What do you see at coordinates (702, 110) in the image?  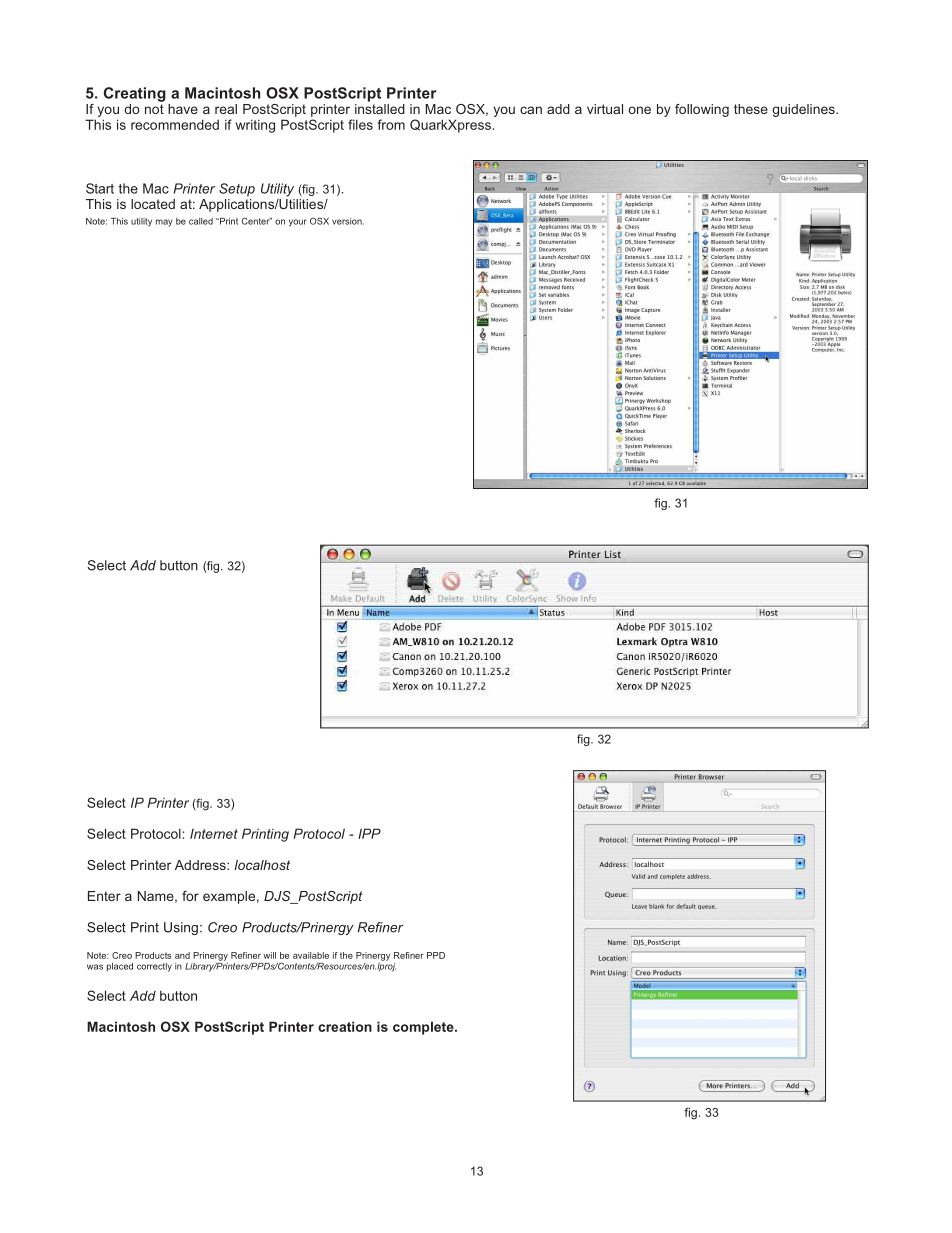 I see `following` at bounding box center [702, 110].
